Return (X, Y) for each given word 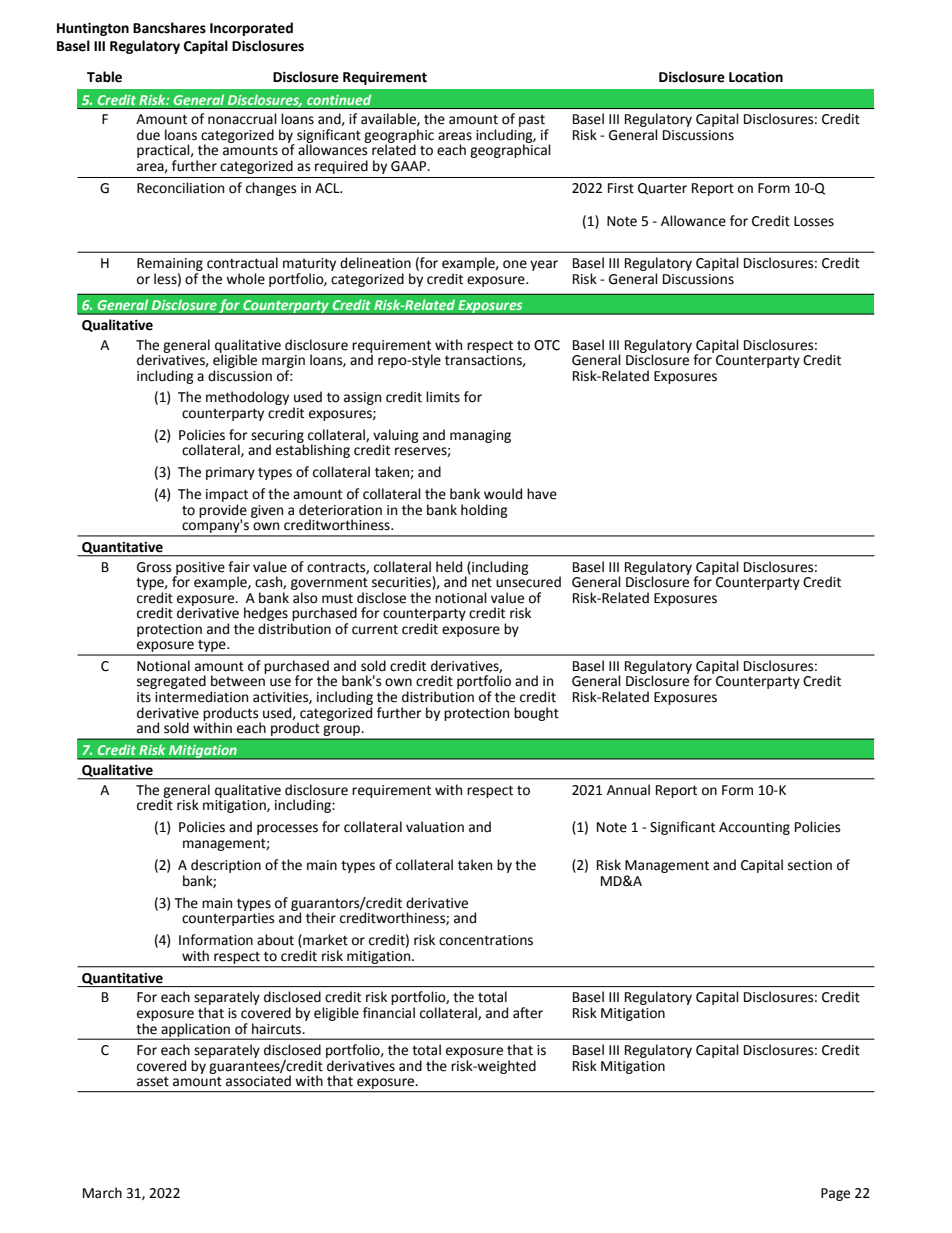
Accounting (754, 828)
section (810, 865)
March (102, 1193)
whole (245, 279)
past (533, 122)
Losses (814, 221)
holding (484, 511)
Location (756, 77)
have (542, 494)
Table (104, 77)
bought (536, 714)
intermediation (201, 697)
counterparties (228, 919)
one (515, 264)
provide (223, 512)
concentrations (486, 940)
